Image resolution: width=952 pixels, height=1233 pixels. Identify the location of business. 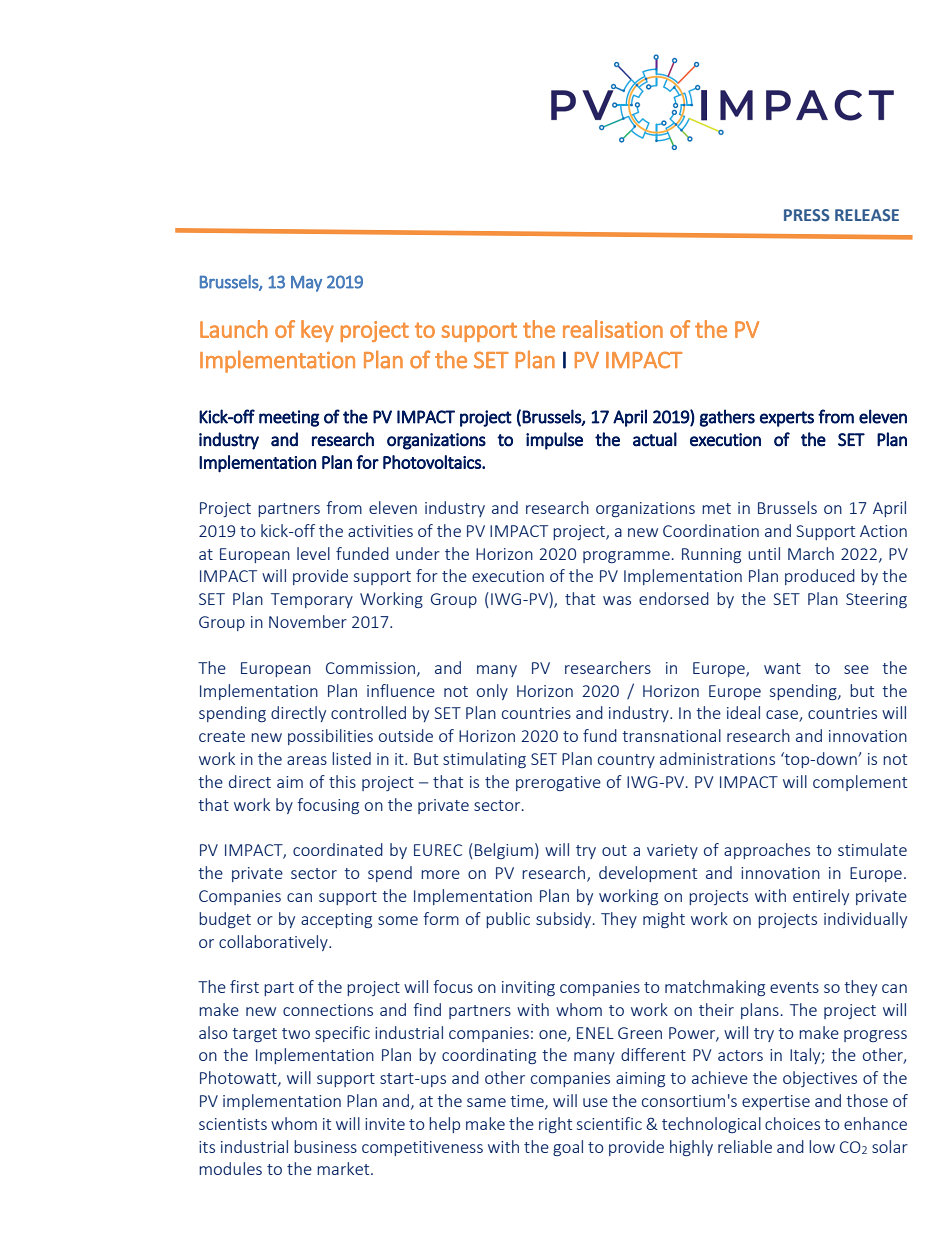
(325, 1146).
